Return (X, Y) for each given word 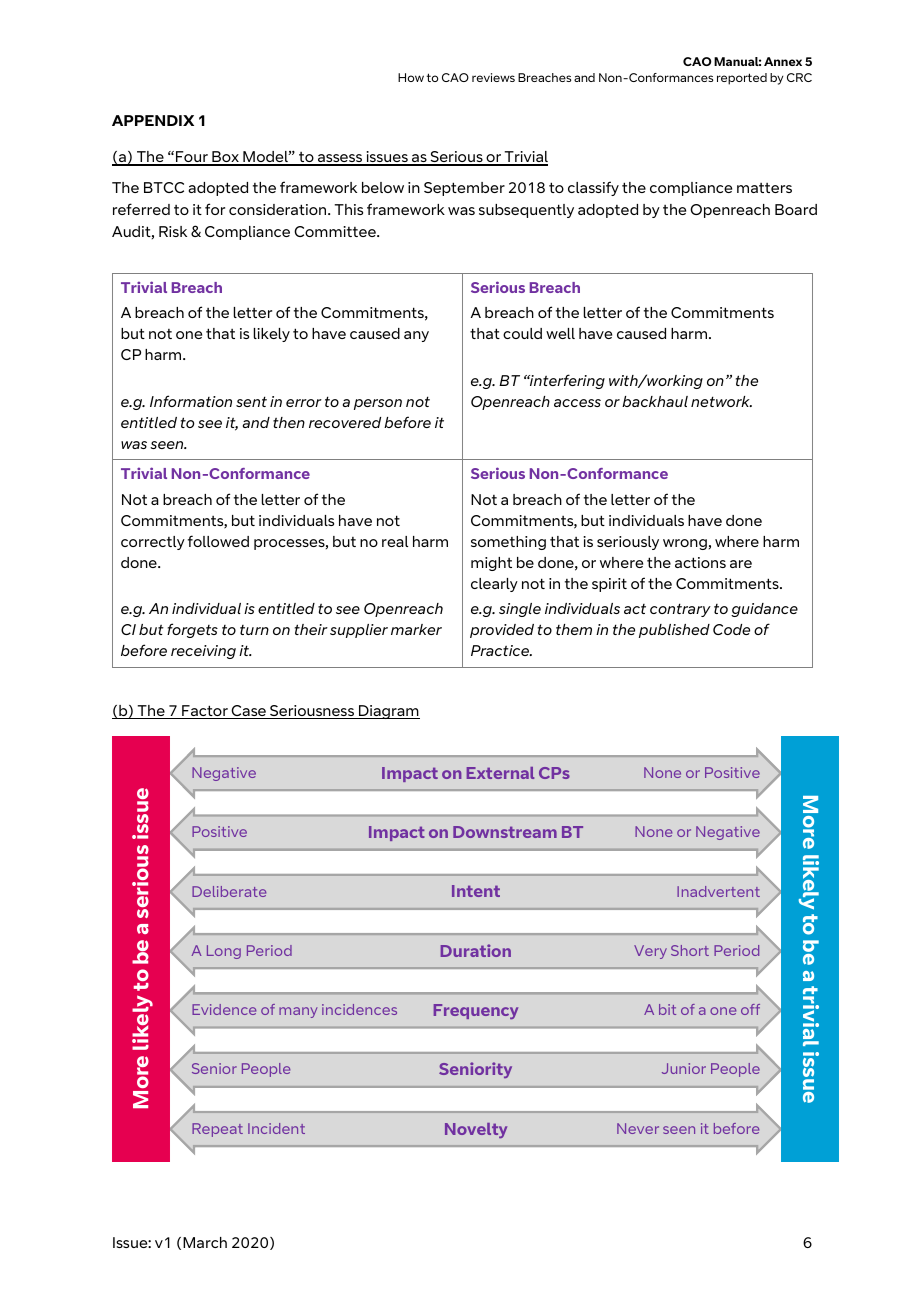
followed (218, 541)
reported (742, 79)
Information (191, 401)
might (491, 564)
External (500, 773)
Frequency (476, 1011)
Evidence (224, 1009)
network (721, 401)
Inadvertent (718, 891)
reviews (493, 77)
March (205, 1242)
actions (700, 562)
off (750, 1009)
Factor (205, 712)
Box (225, 158)
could (522, 333)
